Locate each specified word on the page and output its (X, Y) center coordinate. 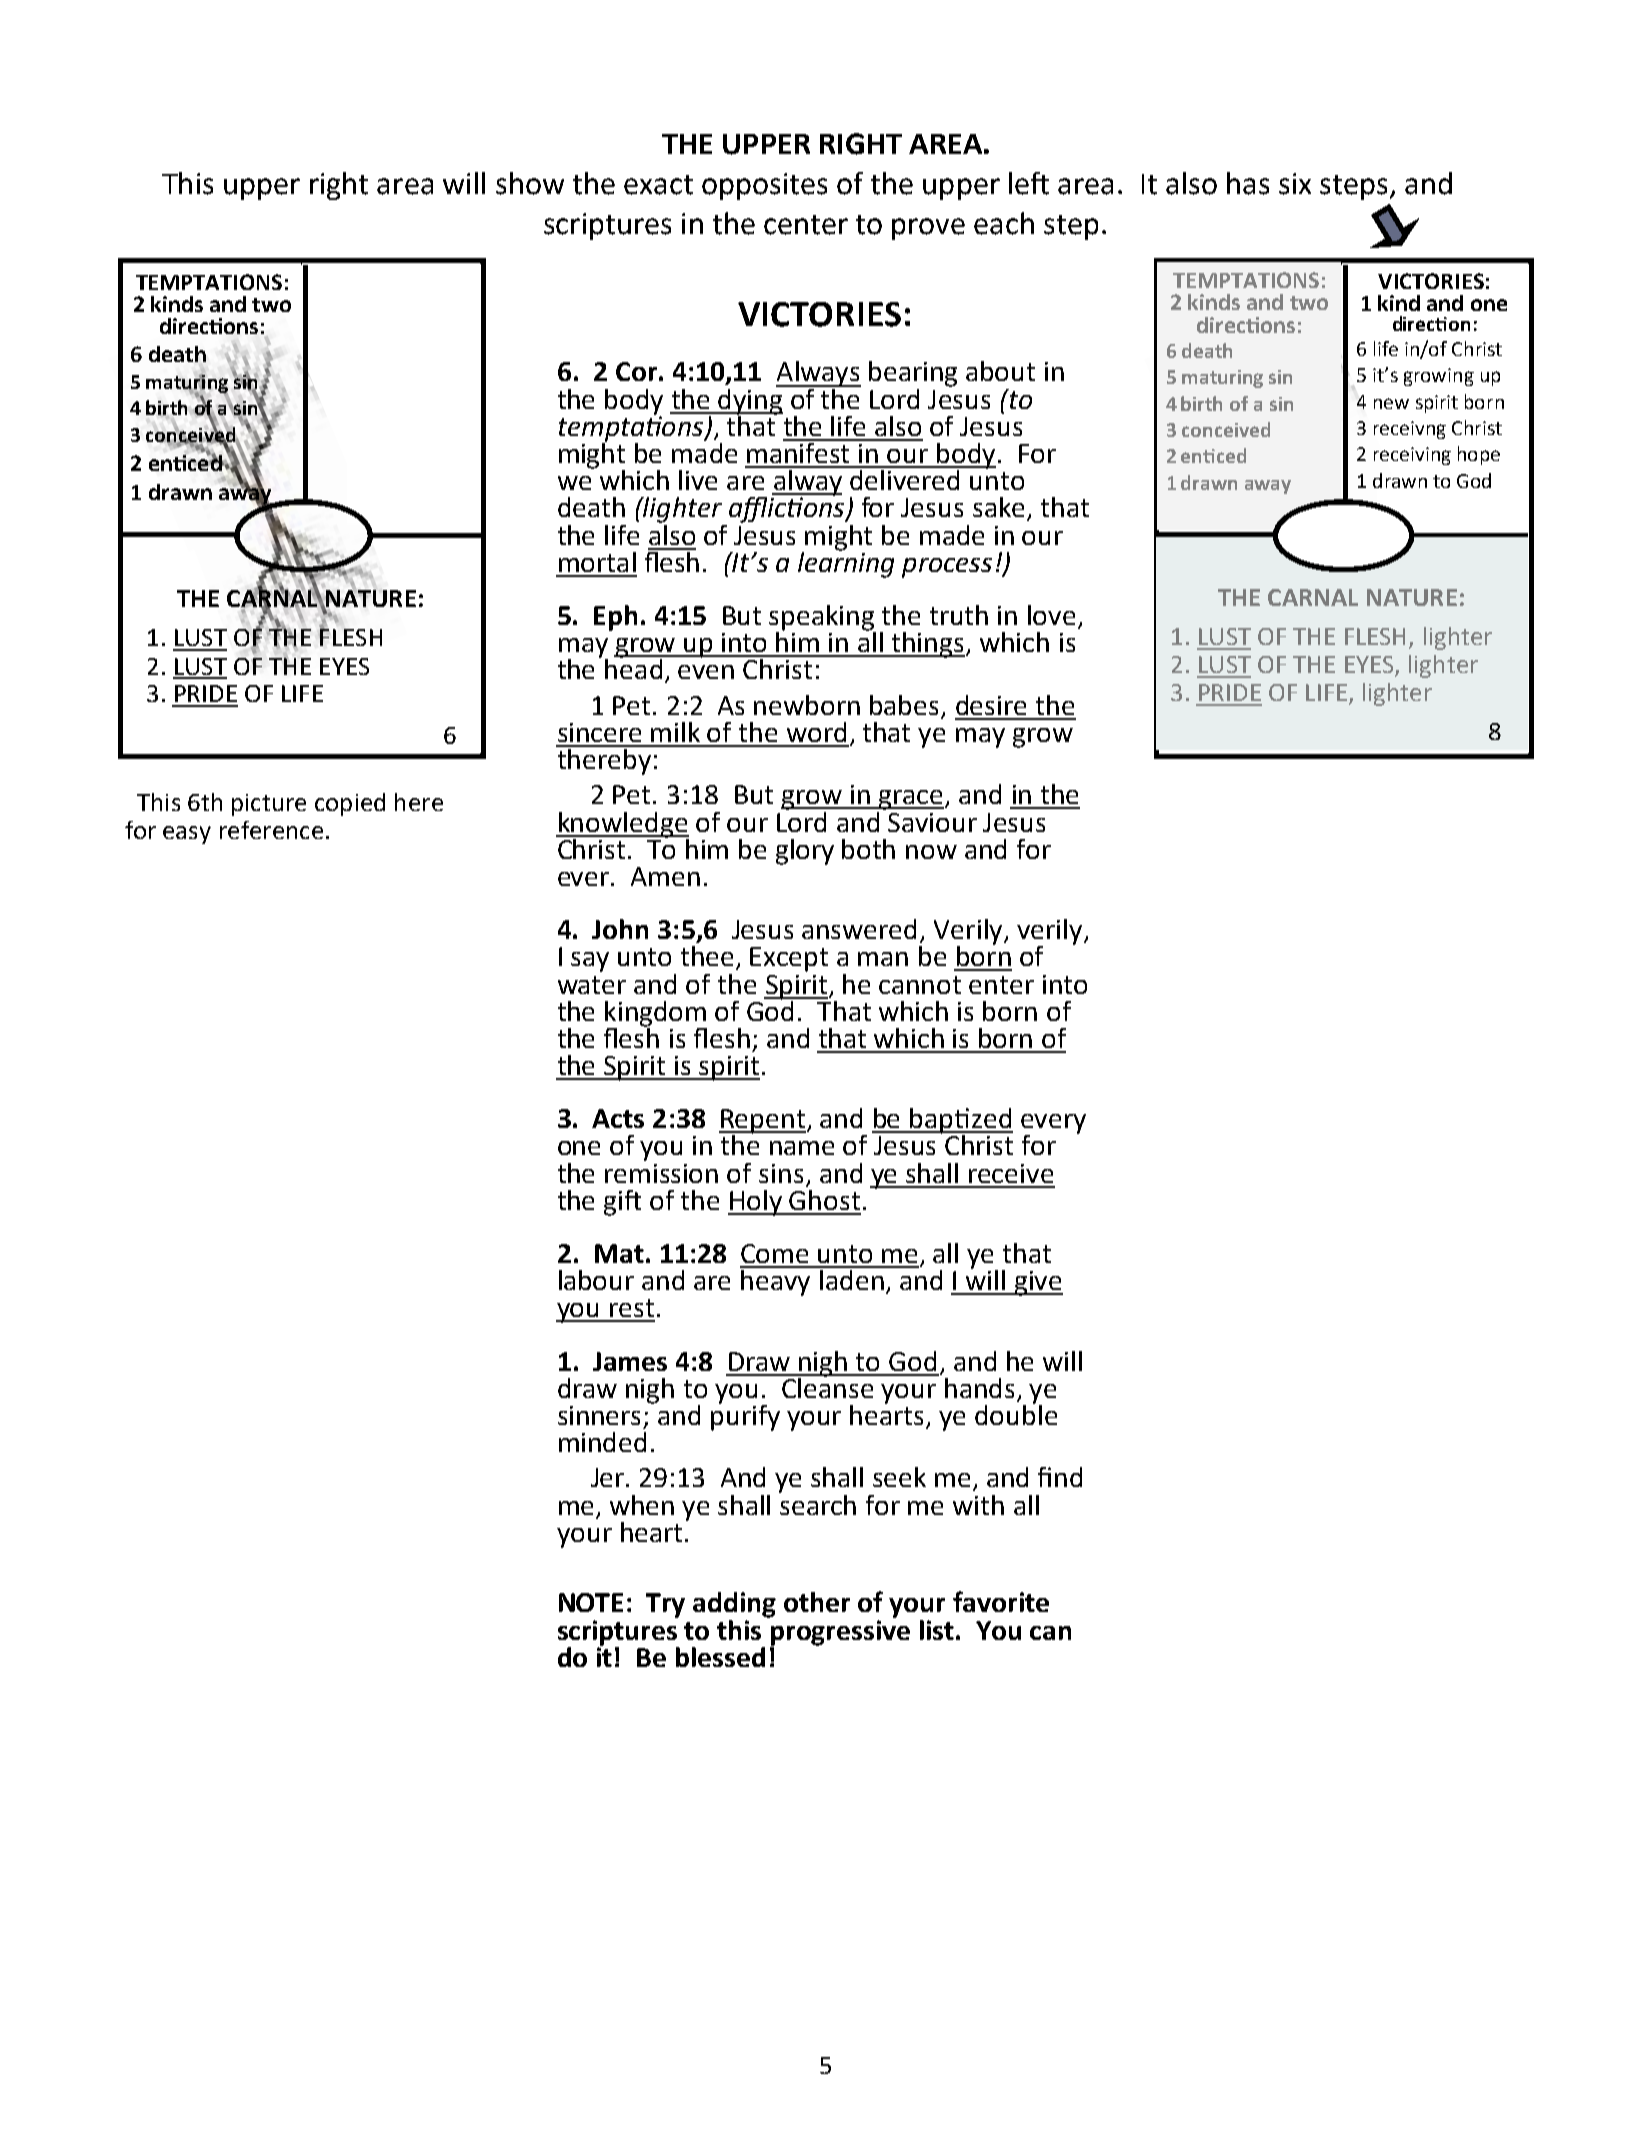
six (1295, 184)
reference (271, 830)
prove (928, 229)
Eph (615, 618)
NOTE (591, 1602)
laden (852, 1278)
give (1037, 1283)
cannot (920, 985)
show (530, 183)
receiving (1412, 456)
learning (846, 563)
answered (859, 929)
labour (596, 1280)
